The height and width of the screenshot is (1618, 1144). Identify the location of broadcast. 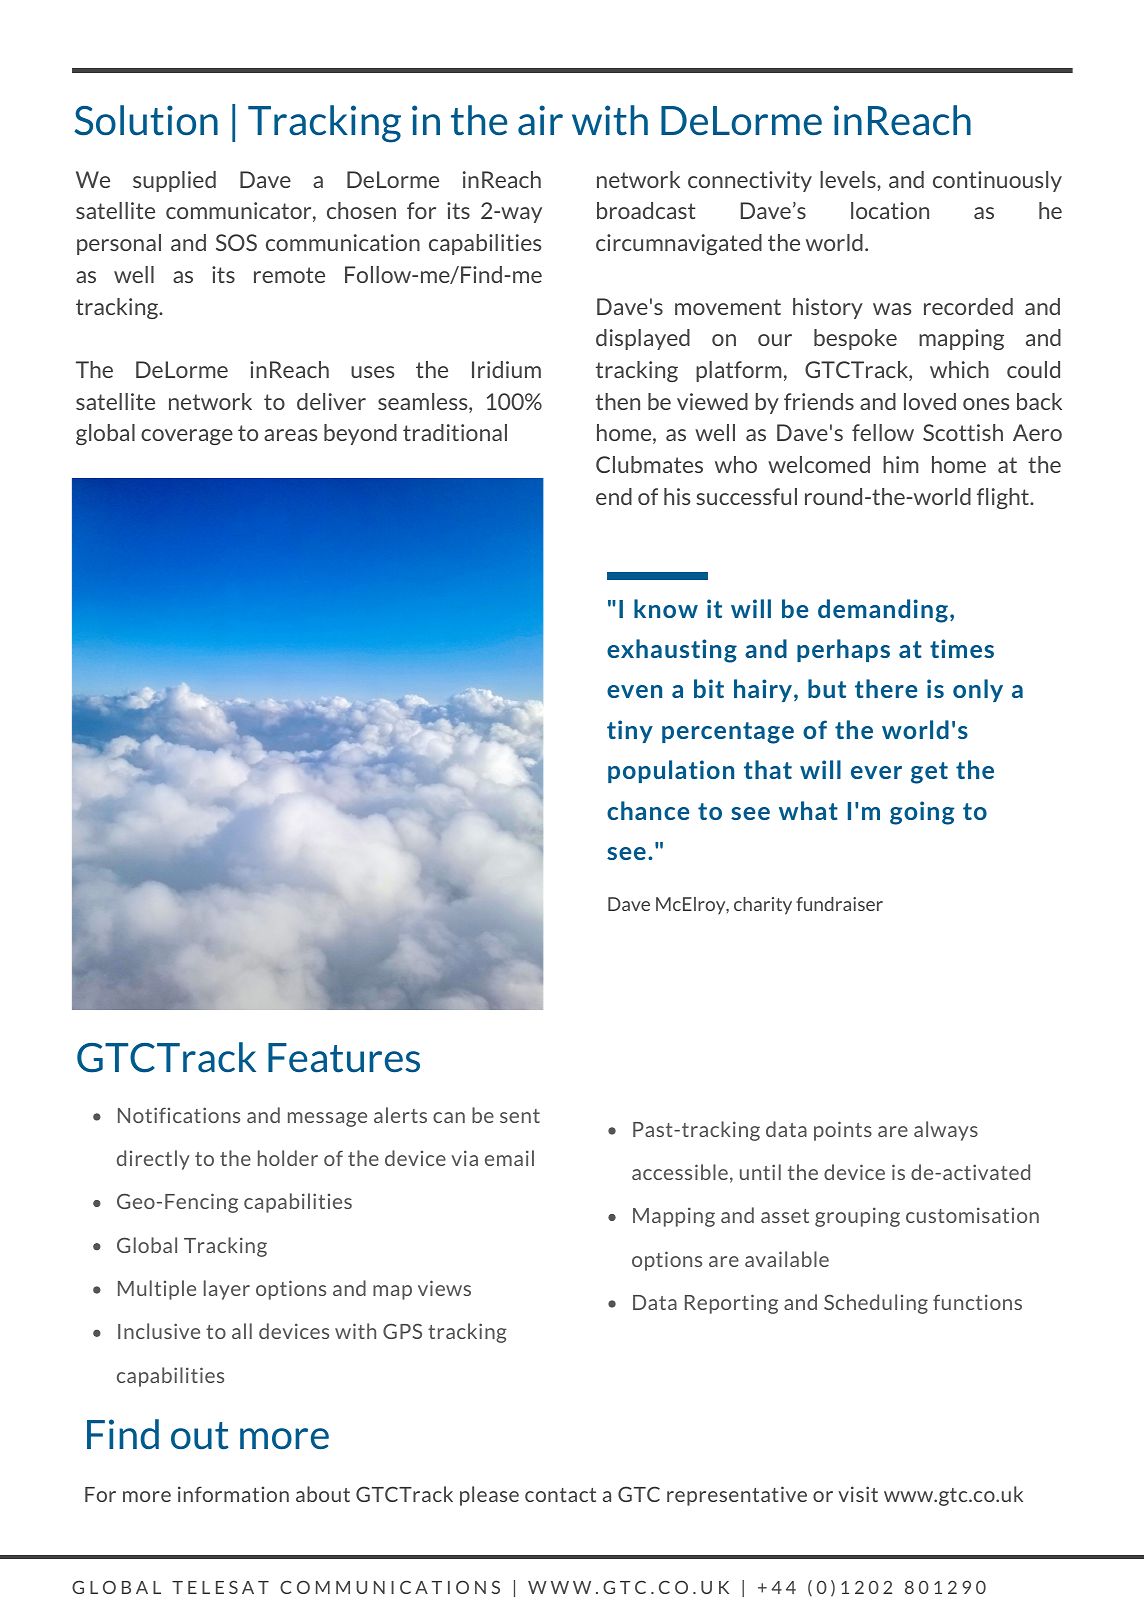
(646, 210).
